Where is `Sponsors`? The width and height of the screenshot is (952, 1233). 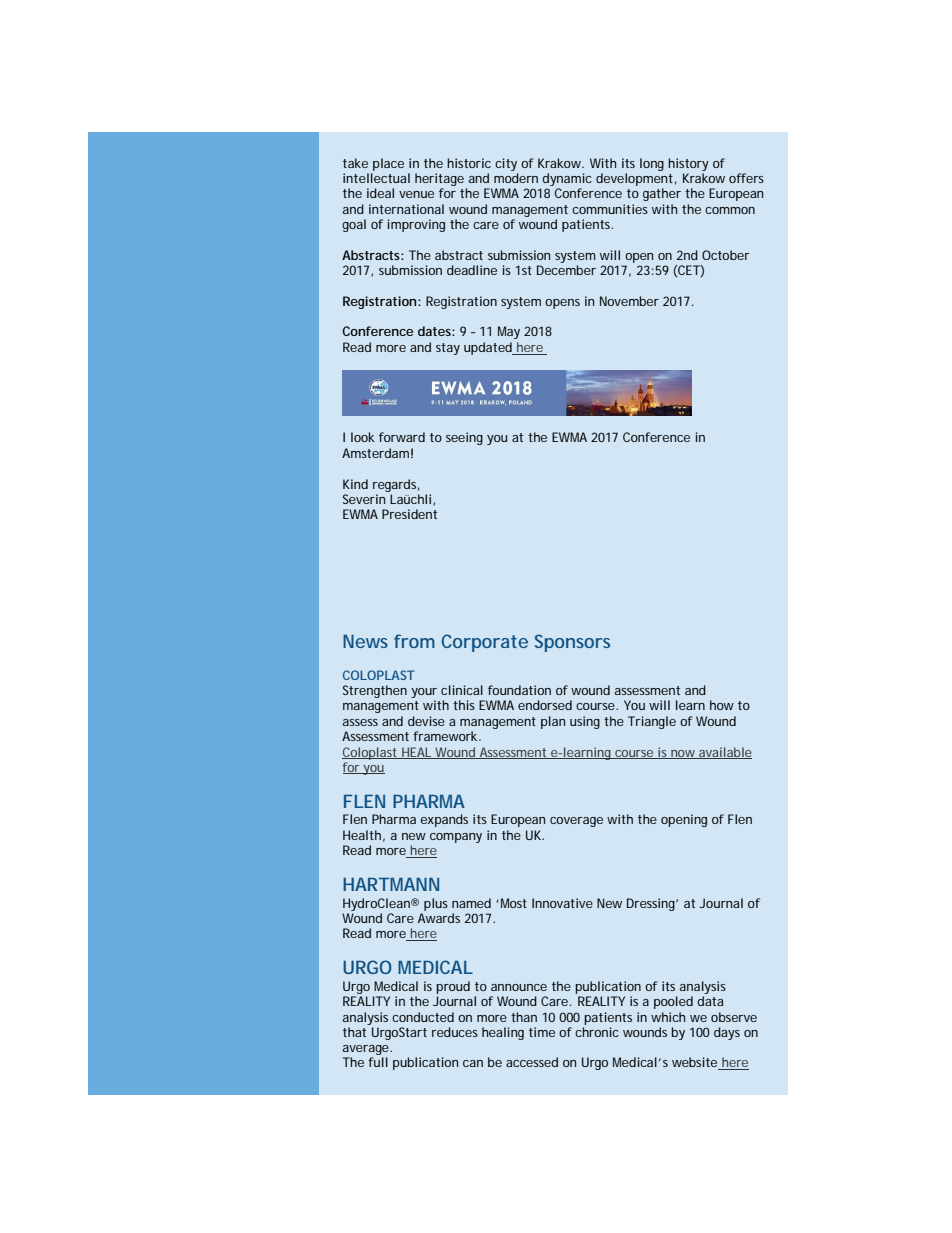
Sponsors is located at coordinates (572, 643).
